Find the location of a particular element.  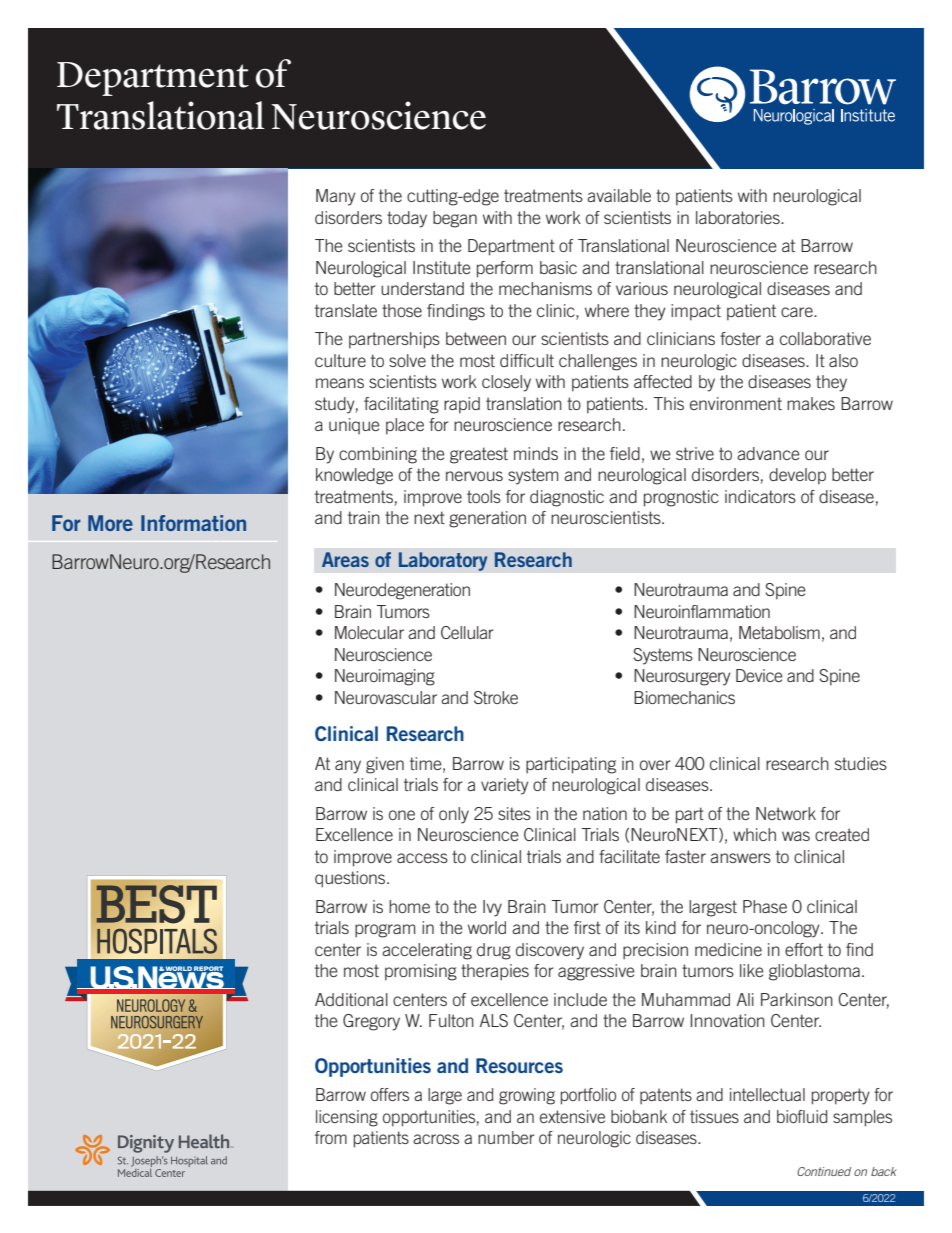

sites is located at coordinates (514, 813).
